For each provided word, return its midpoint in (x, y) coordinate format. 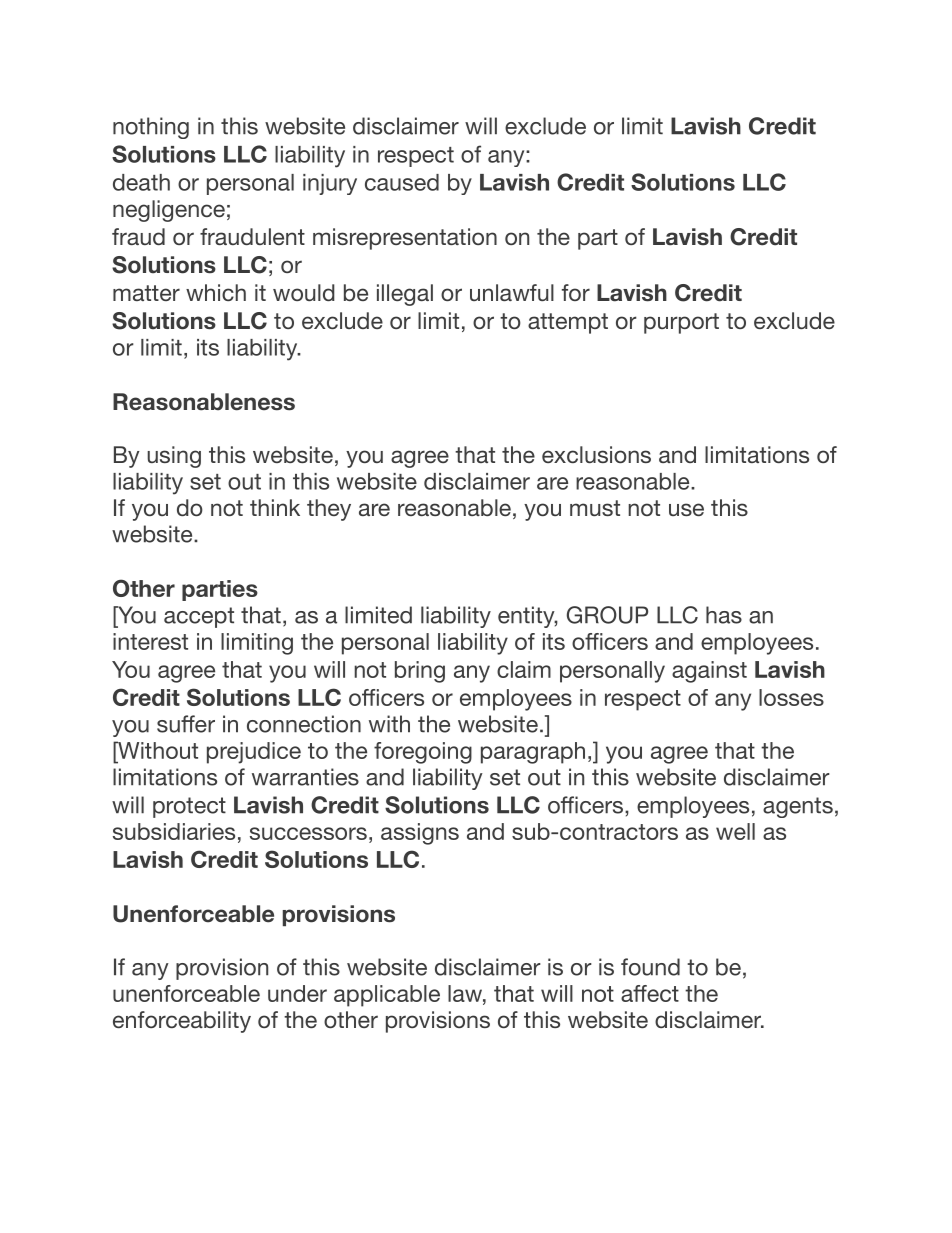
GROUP (607, 615)
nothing (151, 128)
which (216, 292)
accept (199, 617)
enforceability (182, 1022)
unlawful (512, 292)
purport (681, 323)
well (735, 831)
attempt (568, 323)
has (724, 615)
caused (402, 182)
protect (189, 807)
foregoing (423, 753)
